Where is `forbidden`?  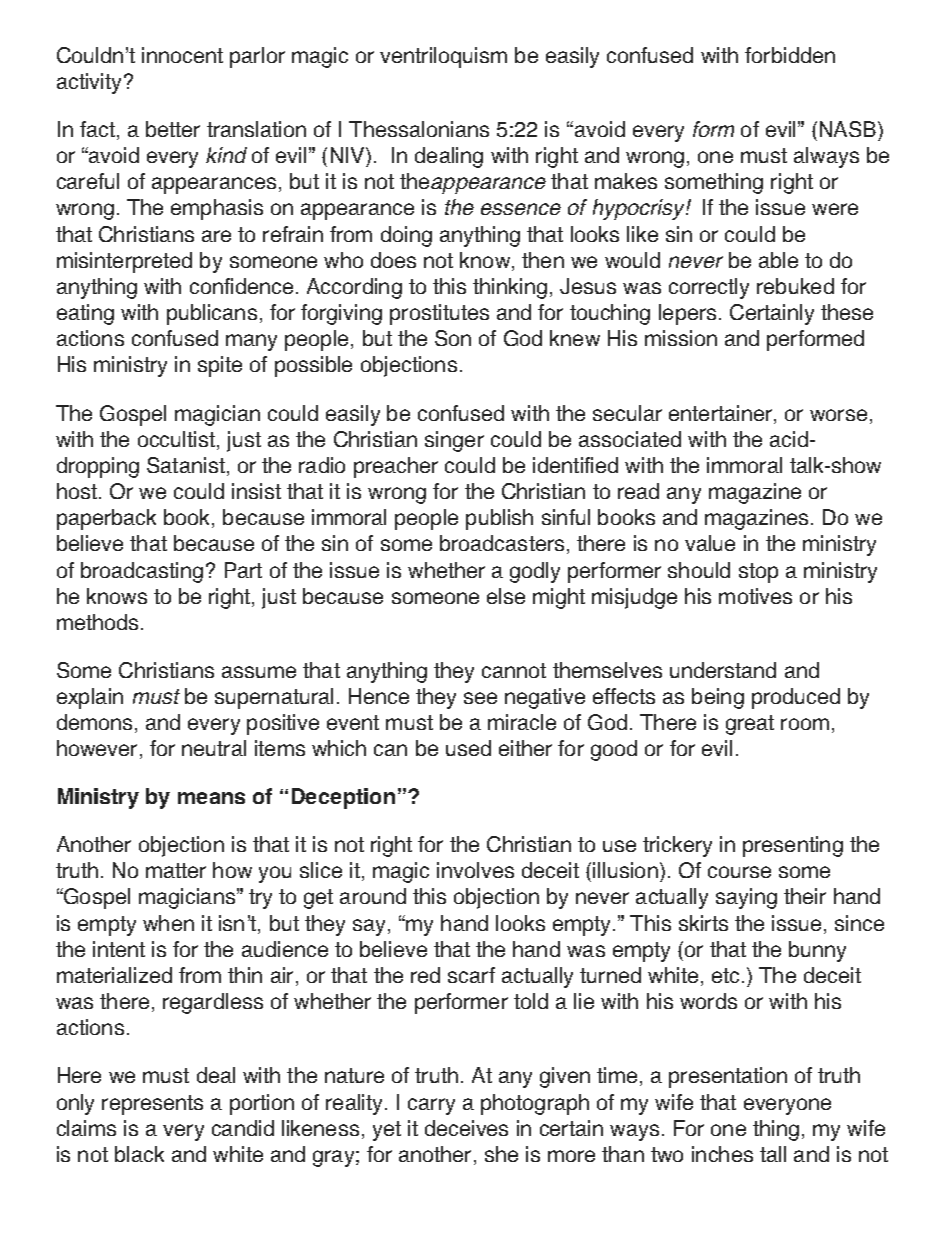
forbidden is located at coordinates (790, 55).
